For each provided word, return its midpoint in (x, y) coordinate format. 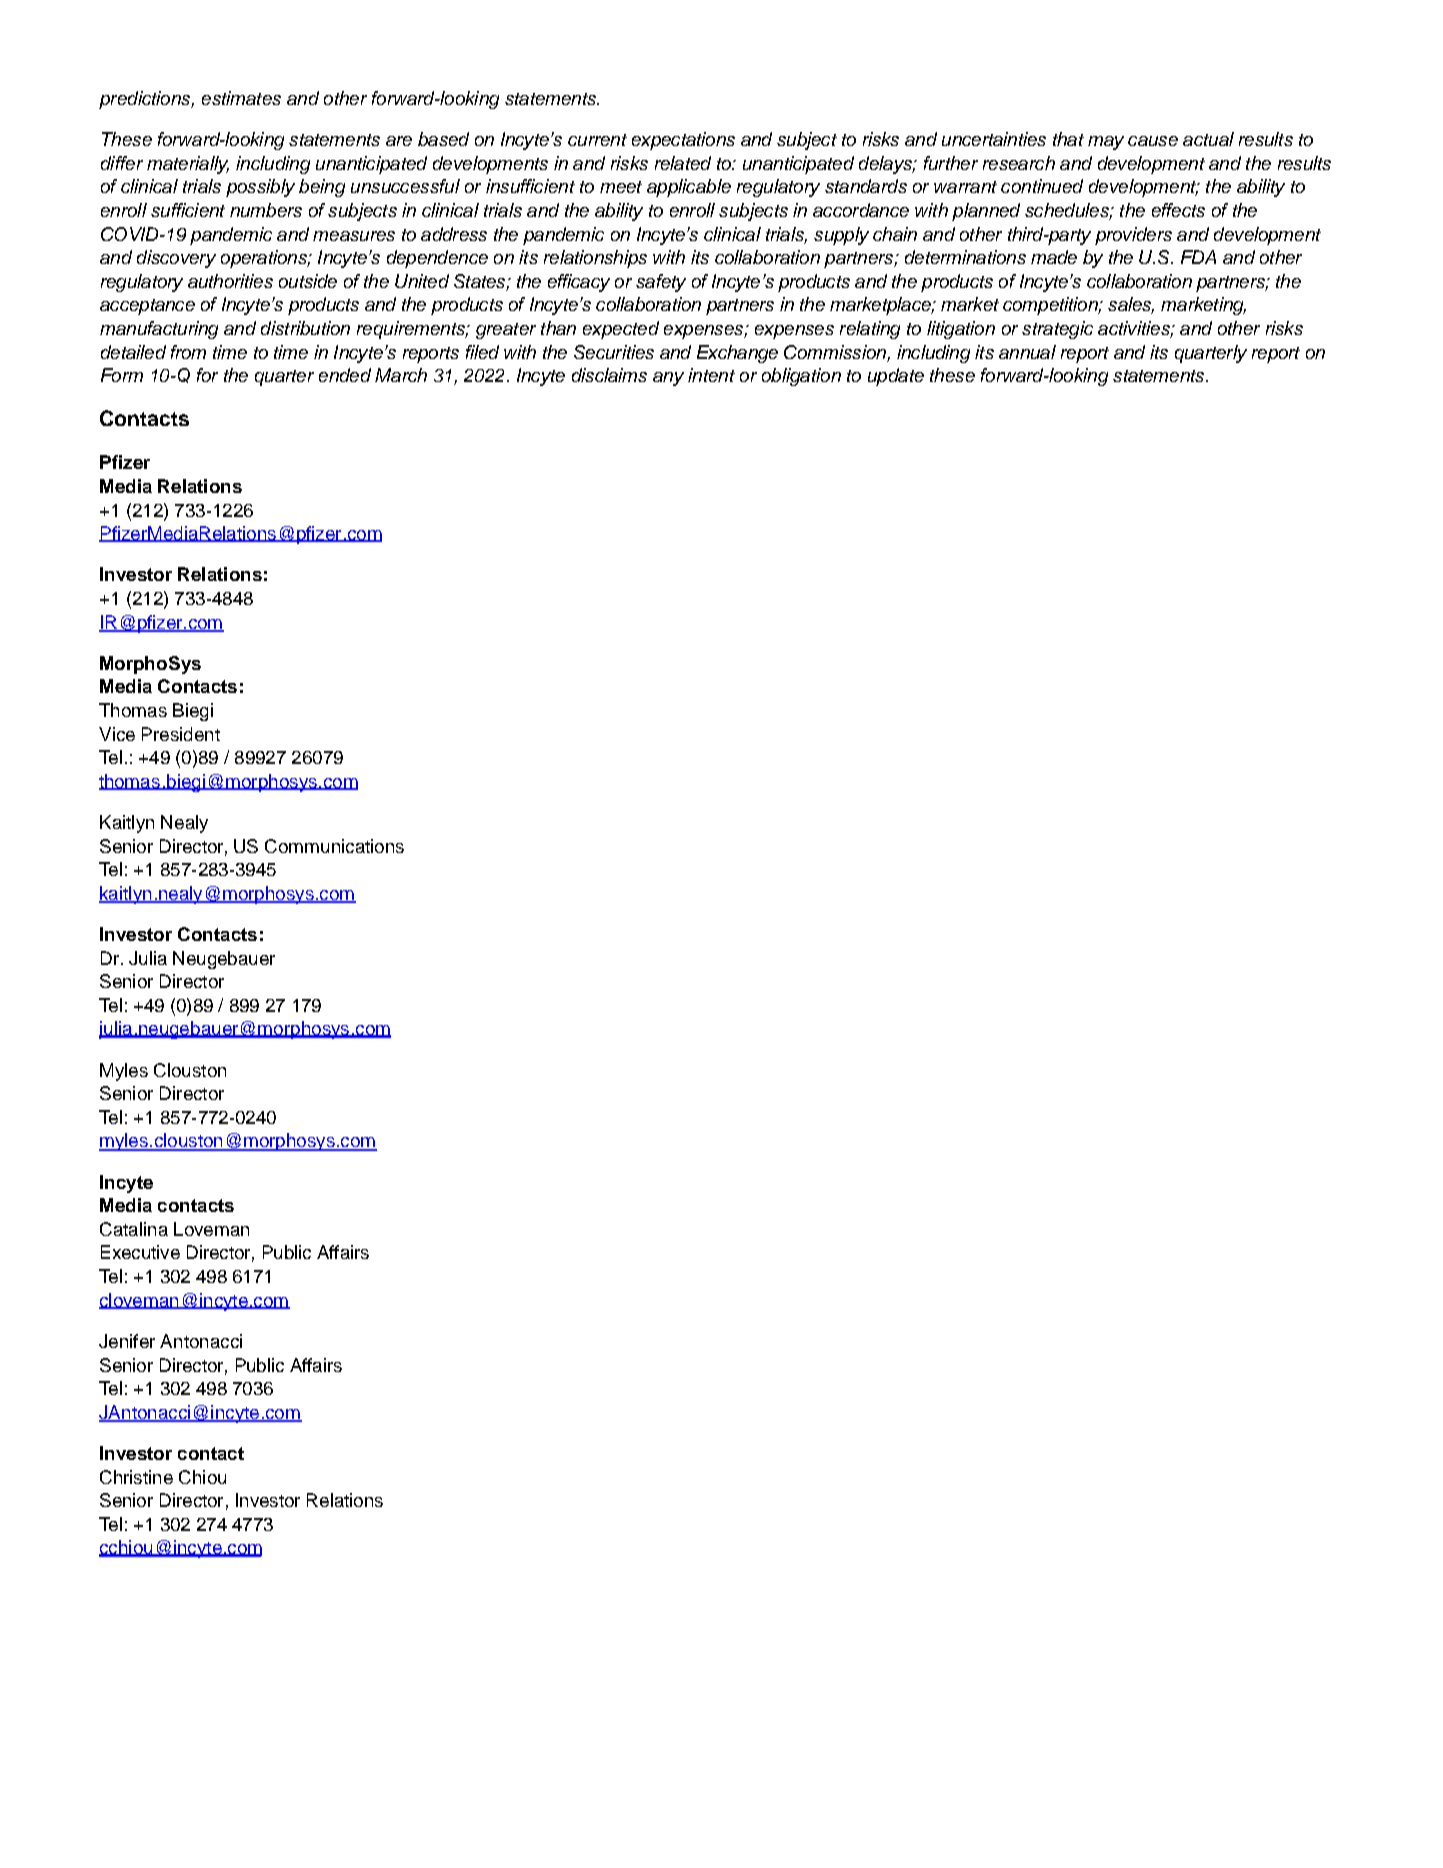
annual (1027, 352)
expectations (683, 141)
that (1068, 139)
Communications (334, 846)
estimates (241, 98)
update (896, 377)
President (181, 734)
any (668, 379)
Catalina (134, 1229)
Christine (136, 1477)
